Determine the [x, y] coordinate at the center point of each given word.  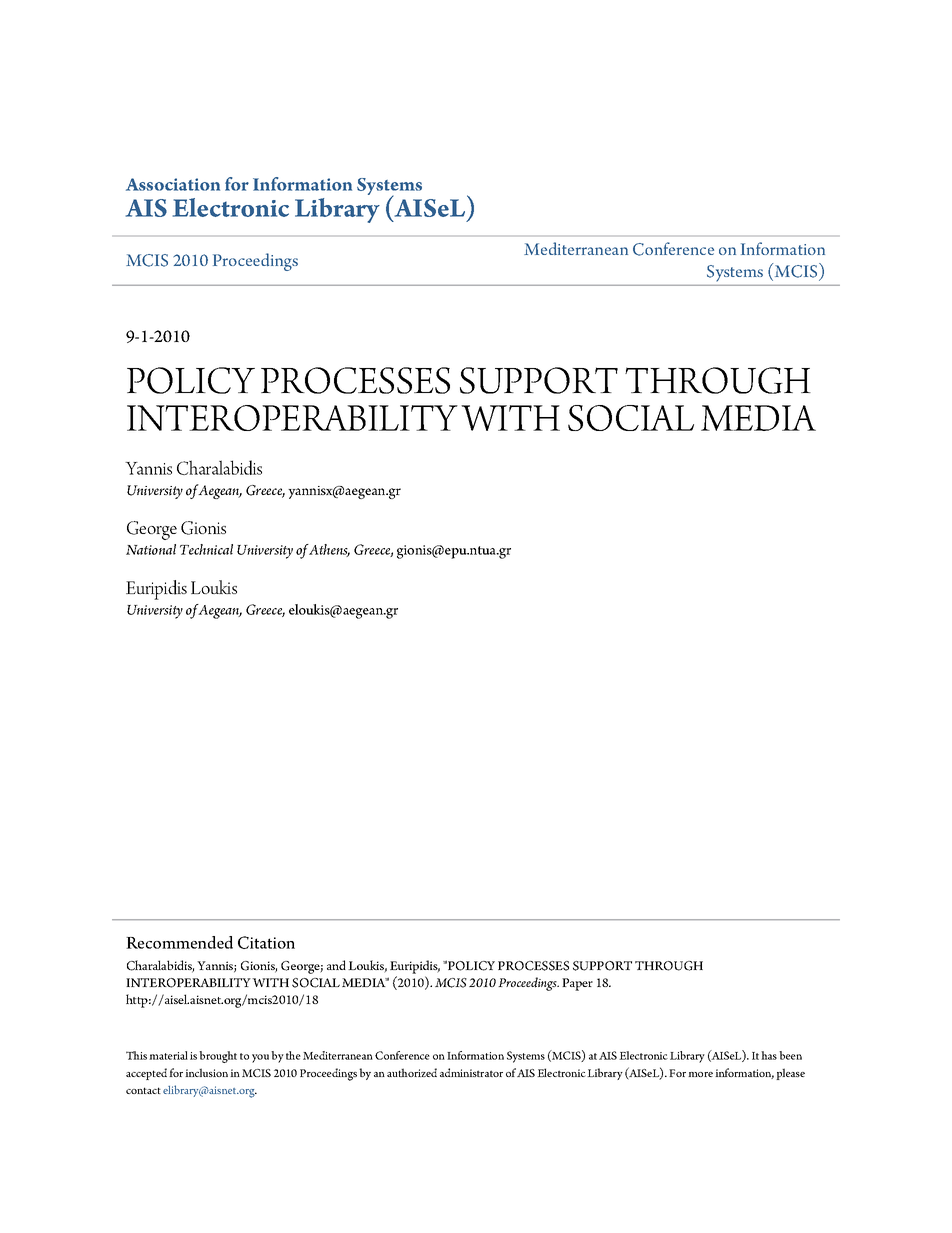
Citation [266, 942]
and [336, 965]
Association [173, 184]
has [769, 1055]
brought [218, 1057]
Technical [206, 549]
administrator [471, 1072]
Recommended [179, 942]
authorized [412, 1072]
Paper [577, 984]
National [151, 549]
